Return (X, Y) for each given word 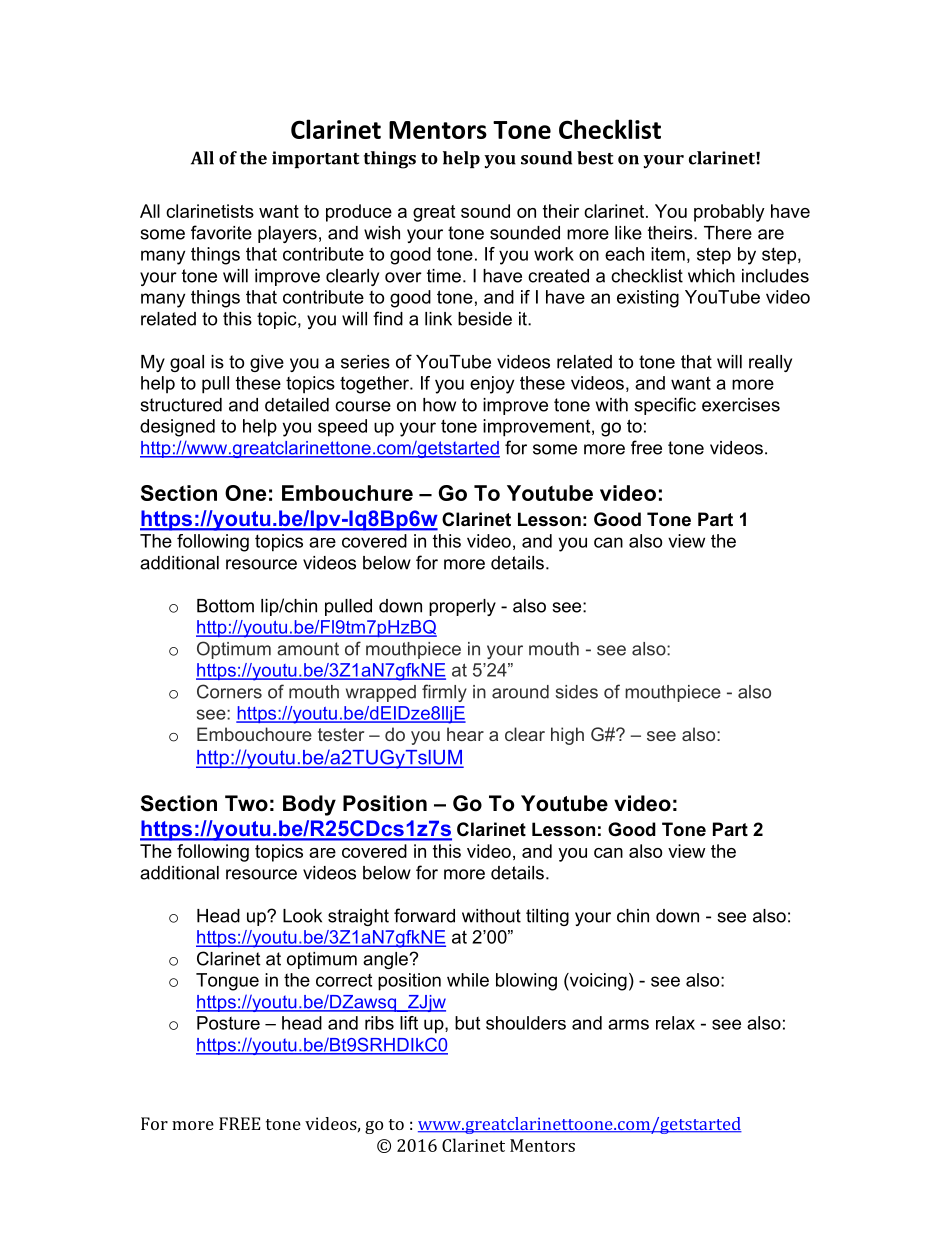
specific (665, 406)
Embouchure (347, 493)
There (728, 233)
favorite (221, 232)
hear (465, 734)
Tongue (227, 982)
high (567, 736)
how (439, 405)
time (444, 276)
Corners (229, 691)
